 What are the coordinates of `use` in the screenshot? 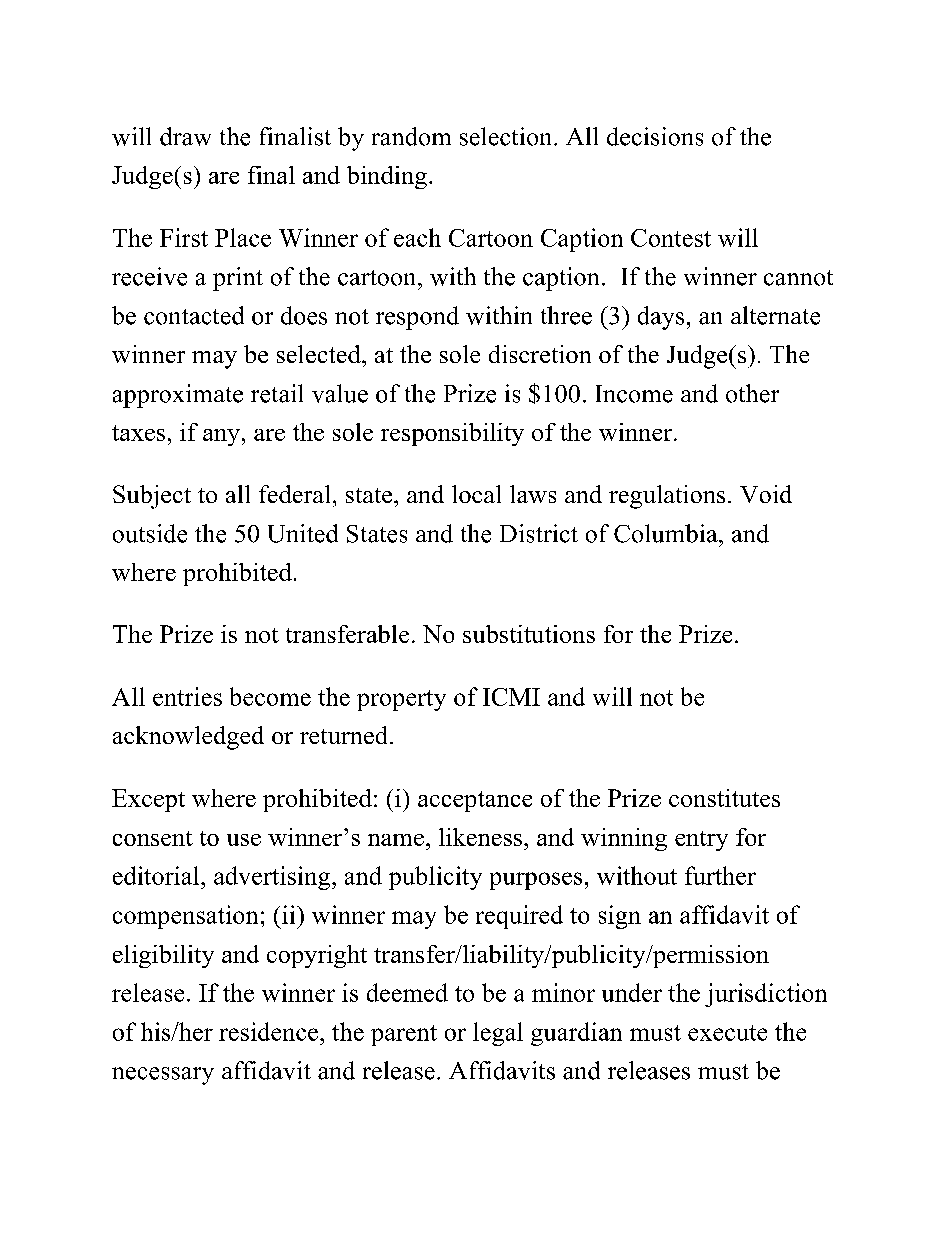 It's located at (244, 840).
